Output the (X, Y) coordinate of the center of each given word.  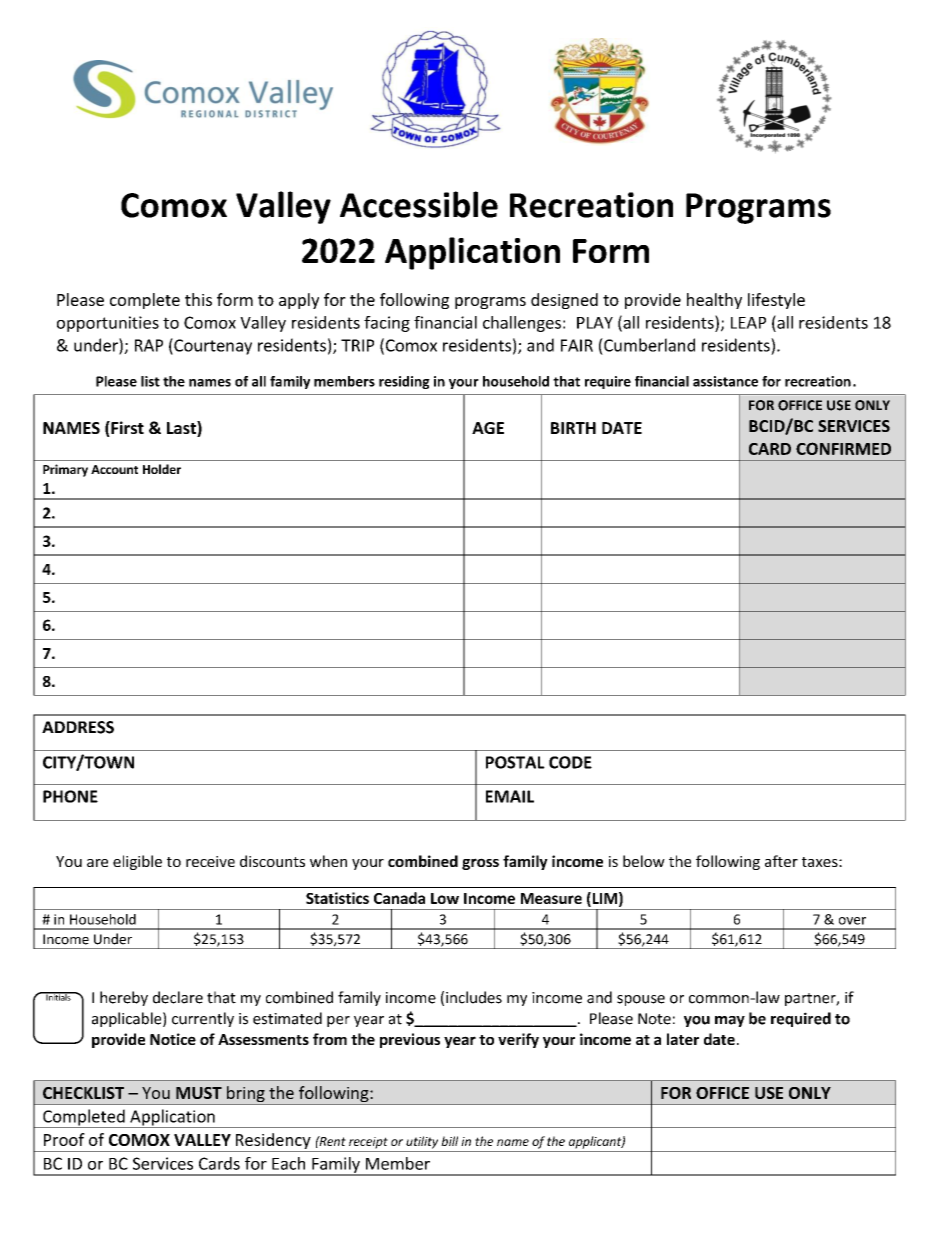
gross (480, 864)
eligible (137, 862)
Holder (162, 469)
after (781, 861)
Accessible (419, 204)
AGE (488, 428)
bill (449, 1141)
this (198, 299)
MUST (199, 1093)
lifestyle (776, 301)
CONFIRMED (843, 448)
